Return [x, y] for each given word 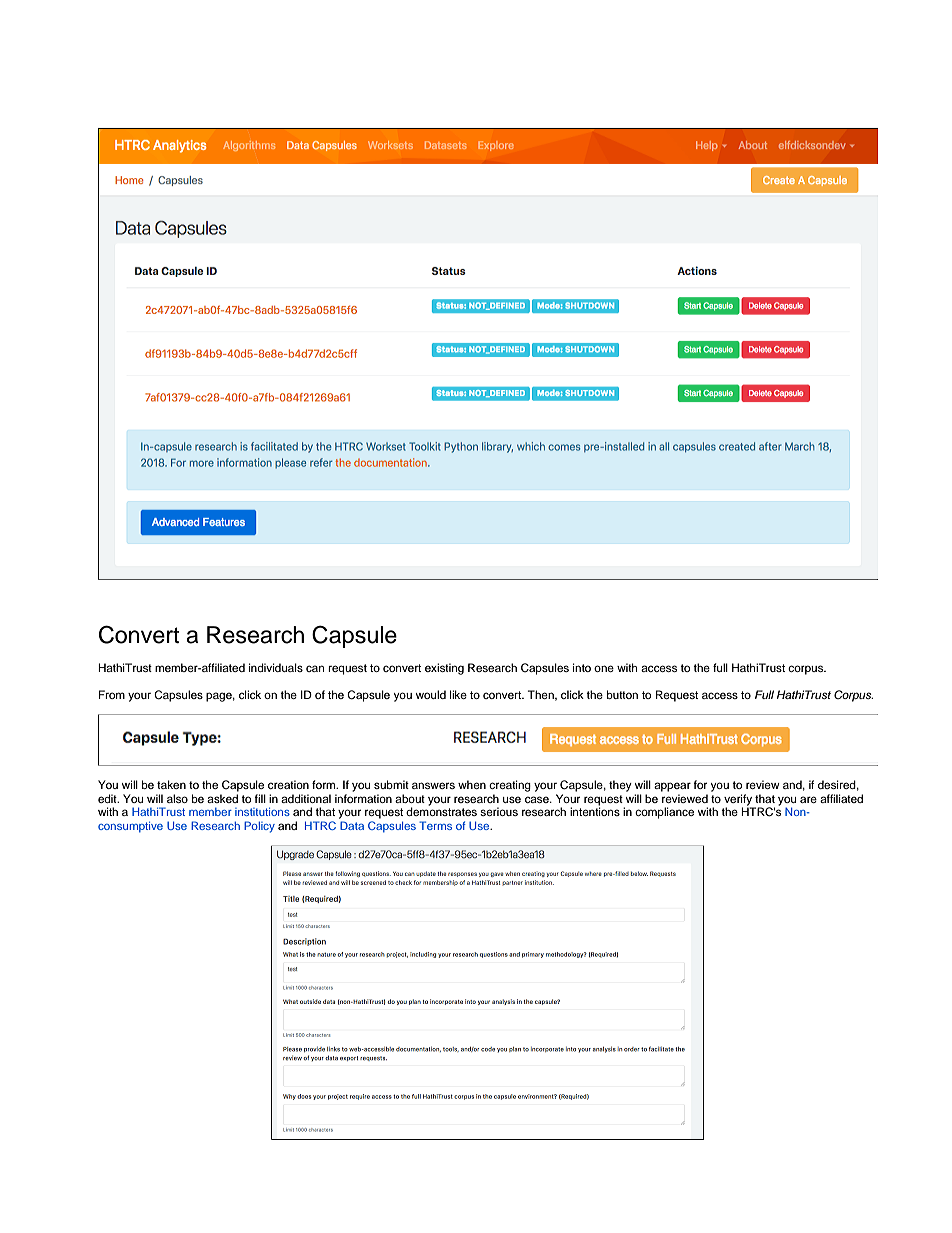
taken [171, 784]
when [472, 784]
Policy [259, 827]
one [604, 668]
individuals [276, 667]
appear [672, 787]
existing [444, 669]
